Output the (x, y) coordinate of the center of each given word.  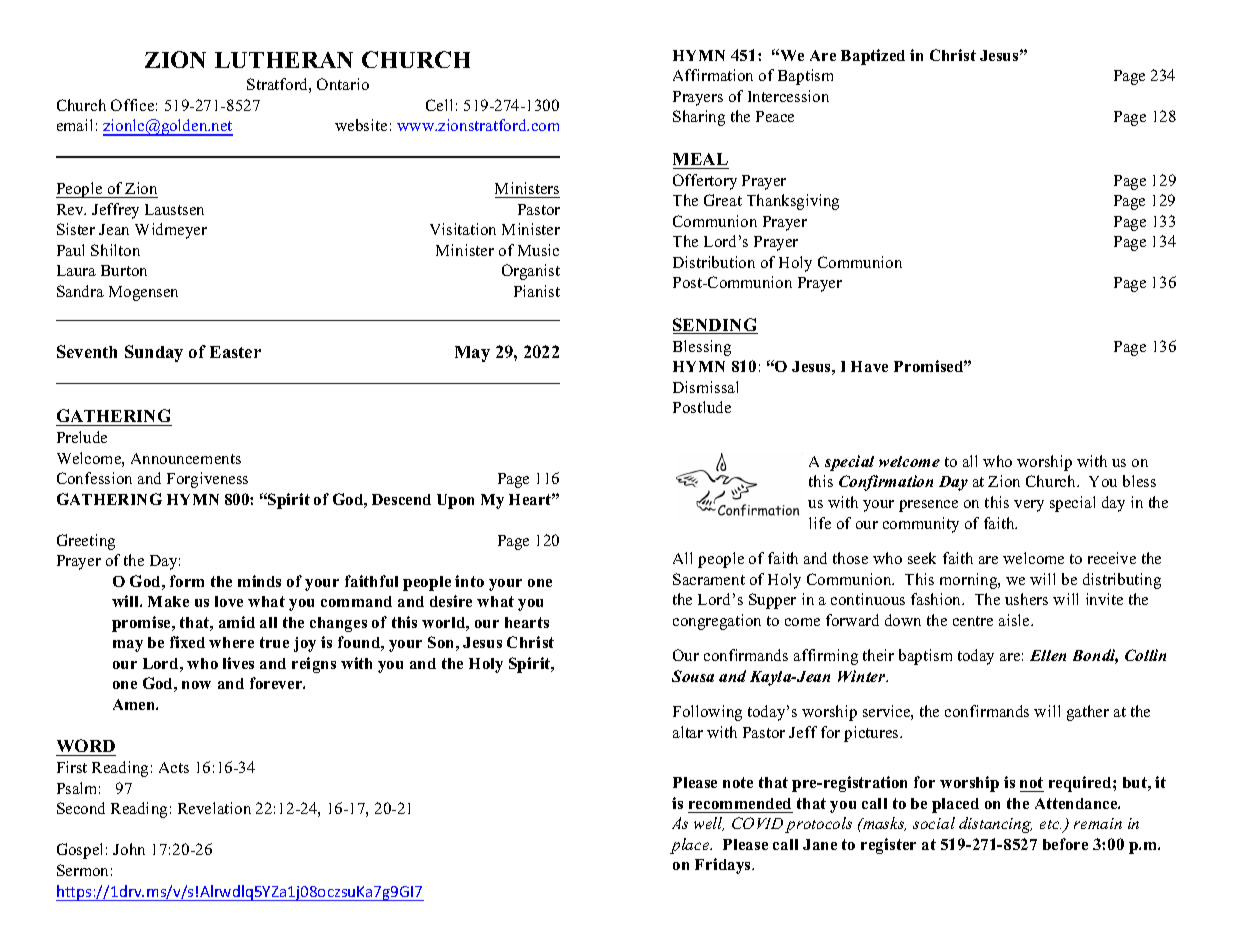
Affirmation (713, 75)
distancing (995, 825)
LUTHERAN (284, 60)
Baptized (873, 57)
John (129, 849)
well (709, 824)
